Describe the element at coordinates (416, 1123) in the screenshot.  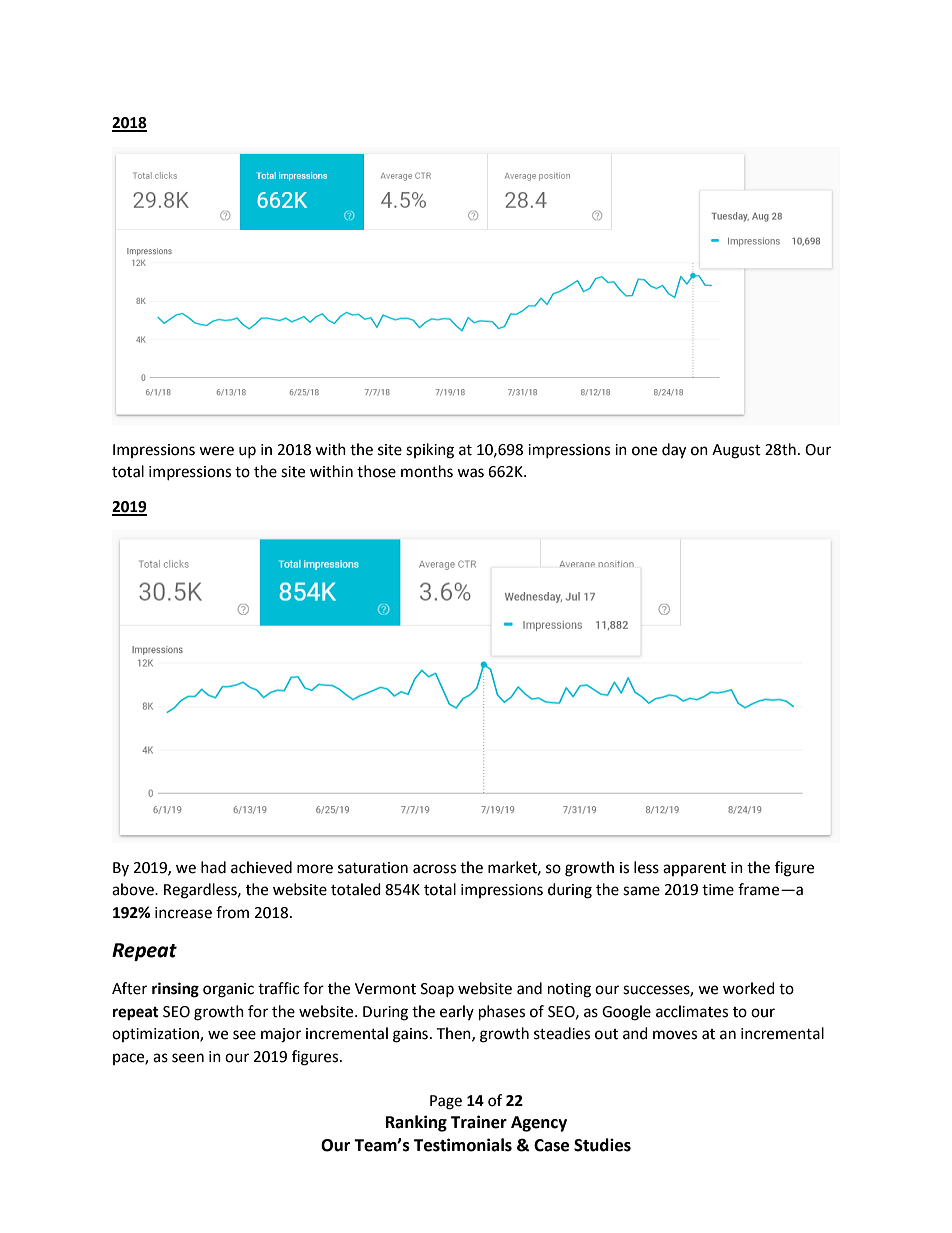
I see `Ranking` at that location.
